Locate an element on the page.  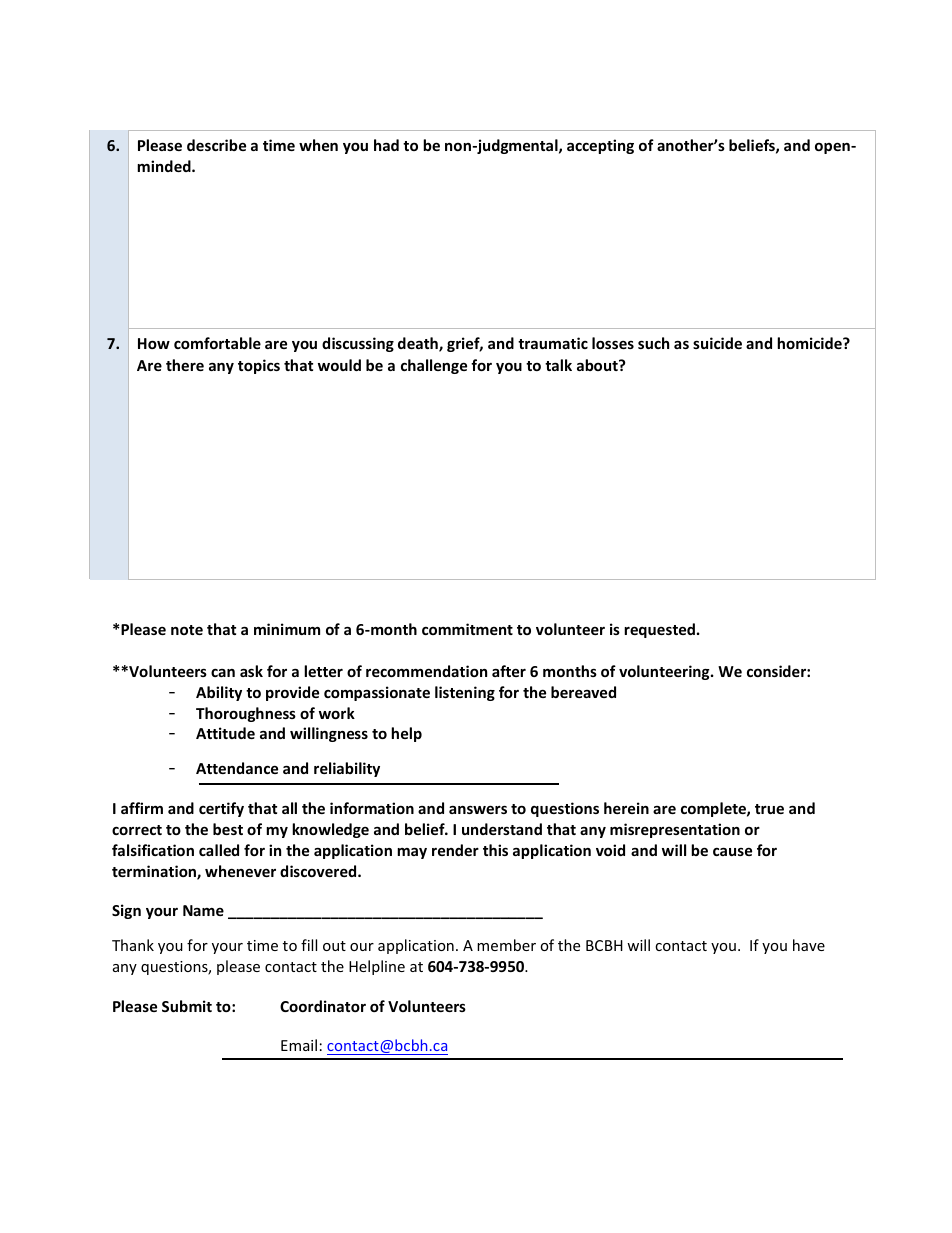
there is located at coordinates (185, 365).
